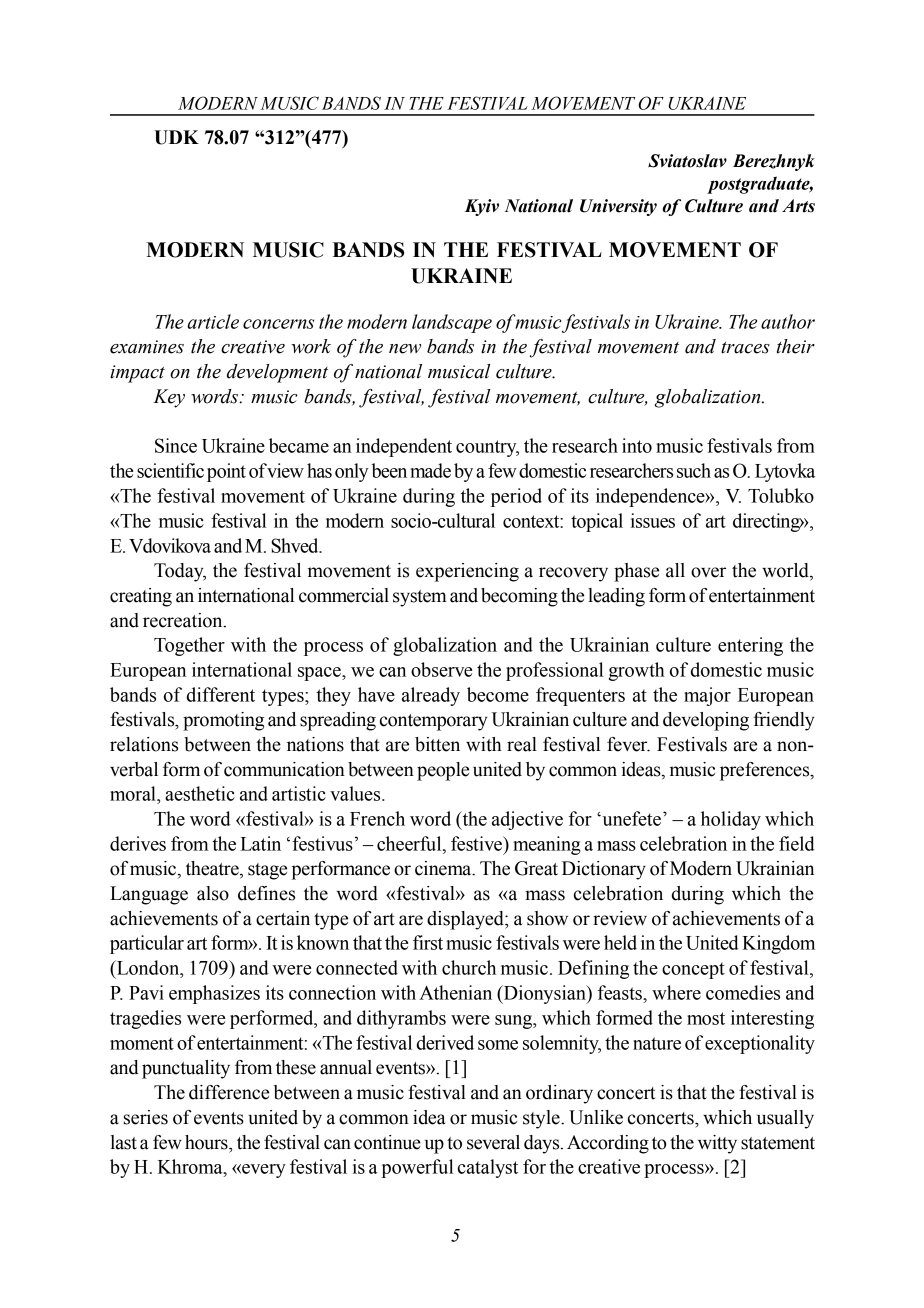 Image resolution: width=924 pixels, height=1308 pixels. I want to click on Kyiv, so click(482, 207).
